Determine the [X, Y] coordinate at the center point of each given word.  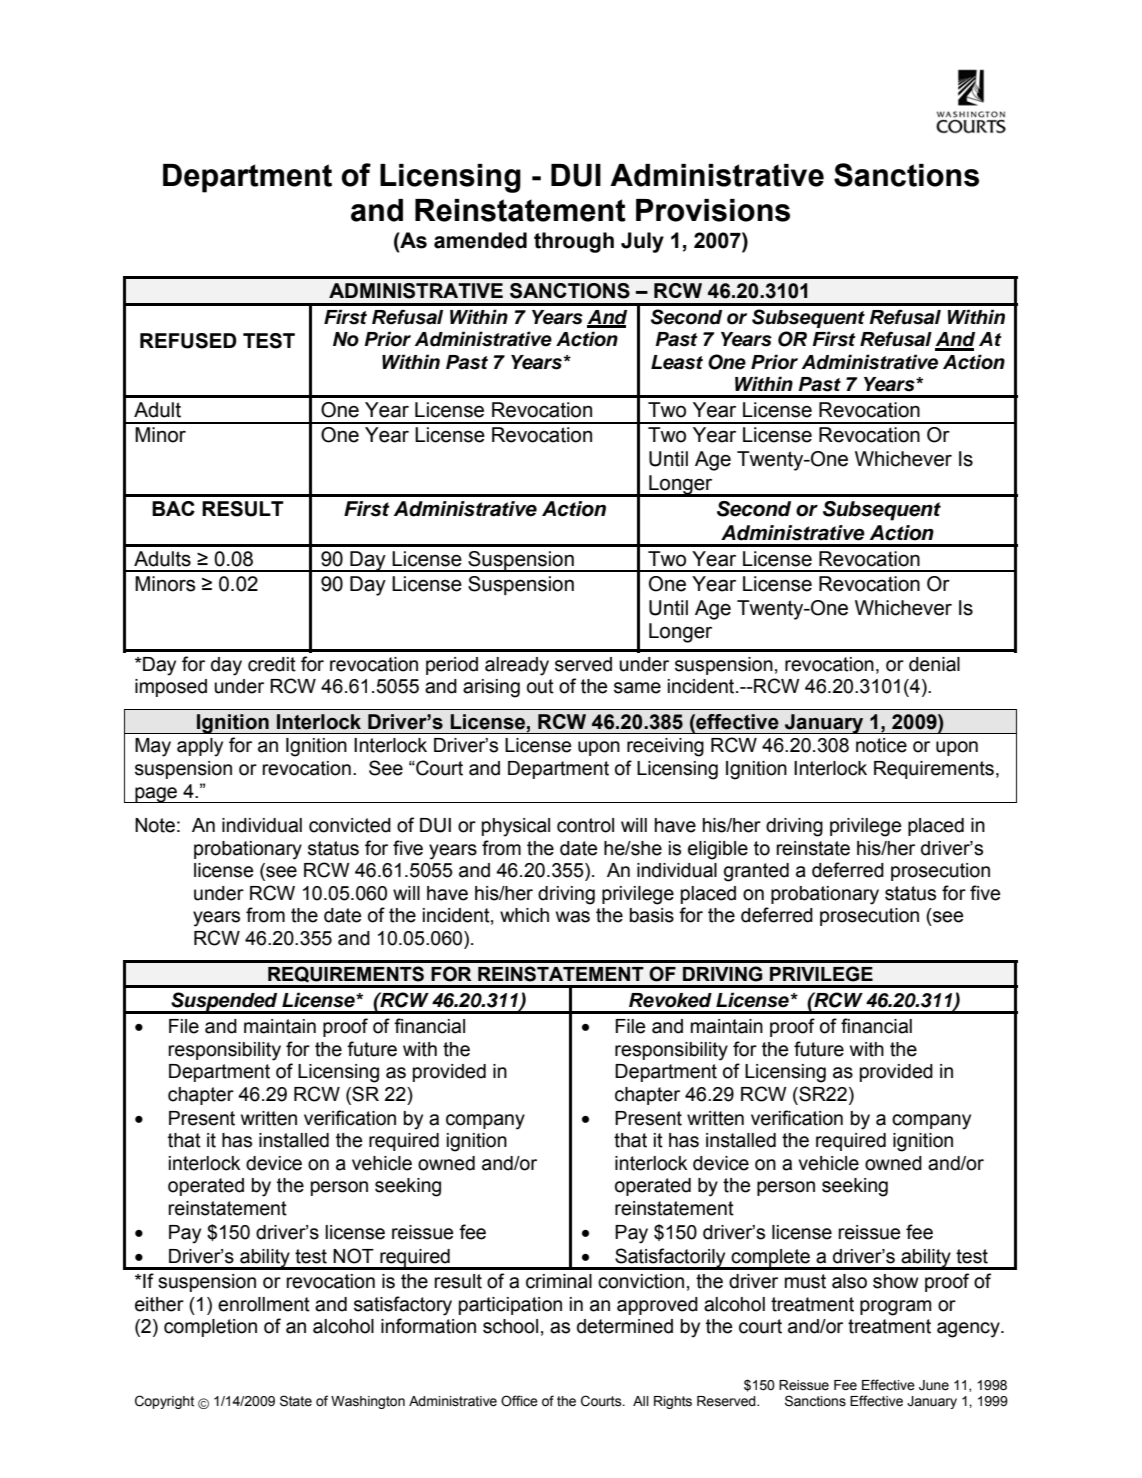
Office [519, 1401]
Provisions [713, 210]
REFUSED [188, 341]
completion [210, 1328]
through [574, 242]
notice [881, 745]
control [585, 825]
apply [200, 747]
